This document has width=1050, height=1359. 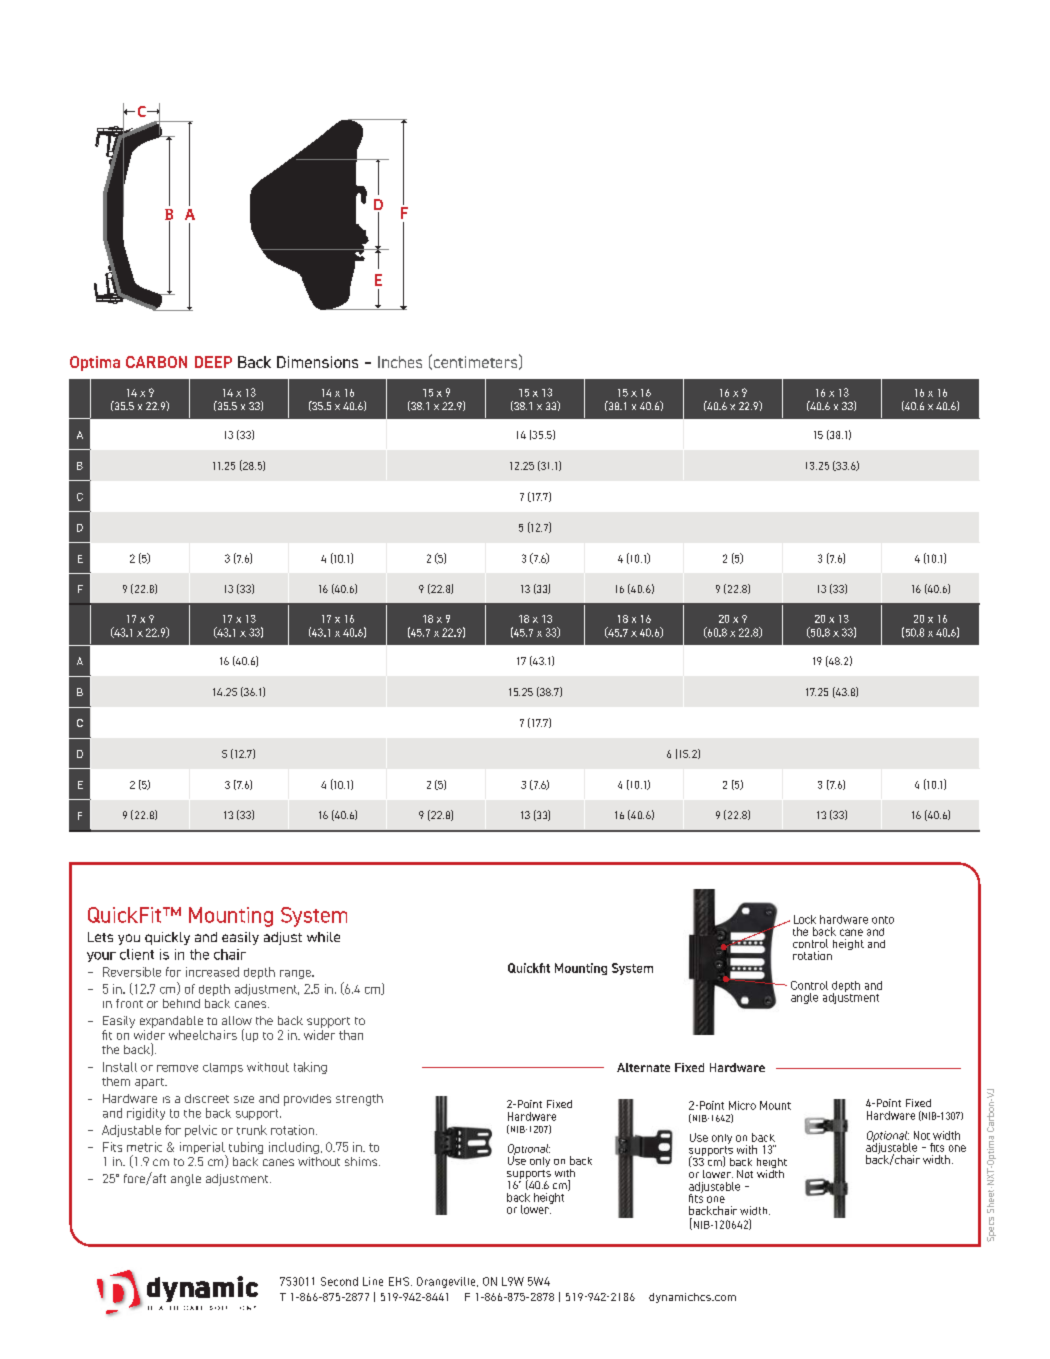 What do you see at coordinates (100, 937) in the document?
I see `Lets` at bounding box center [100, 937].
